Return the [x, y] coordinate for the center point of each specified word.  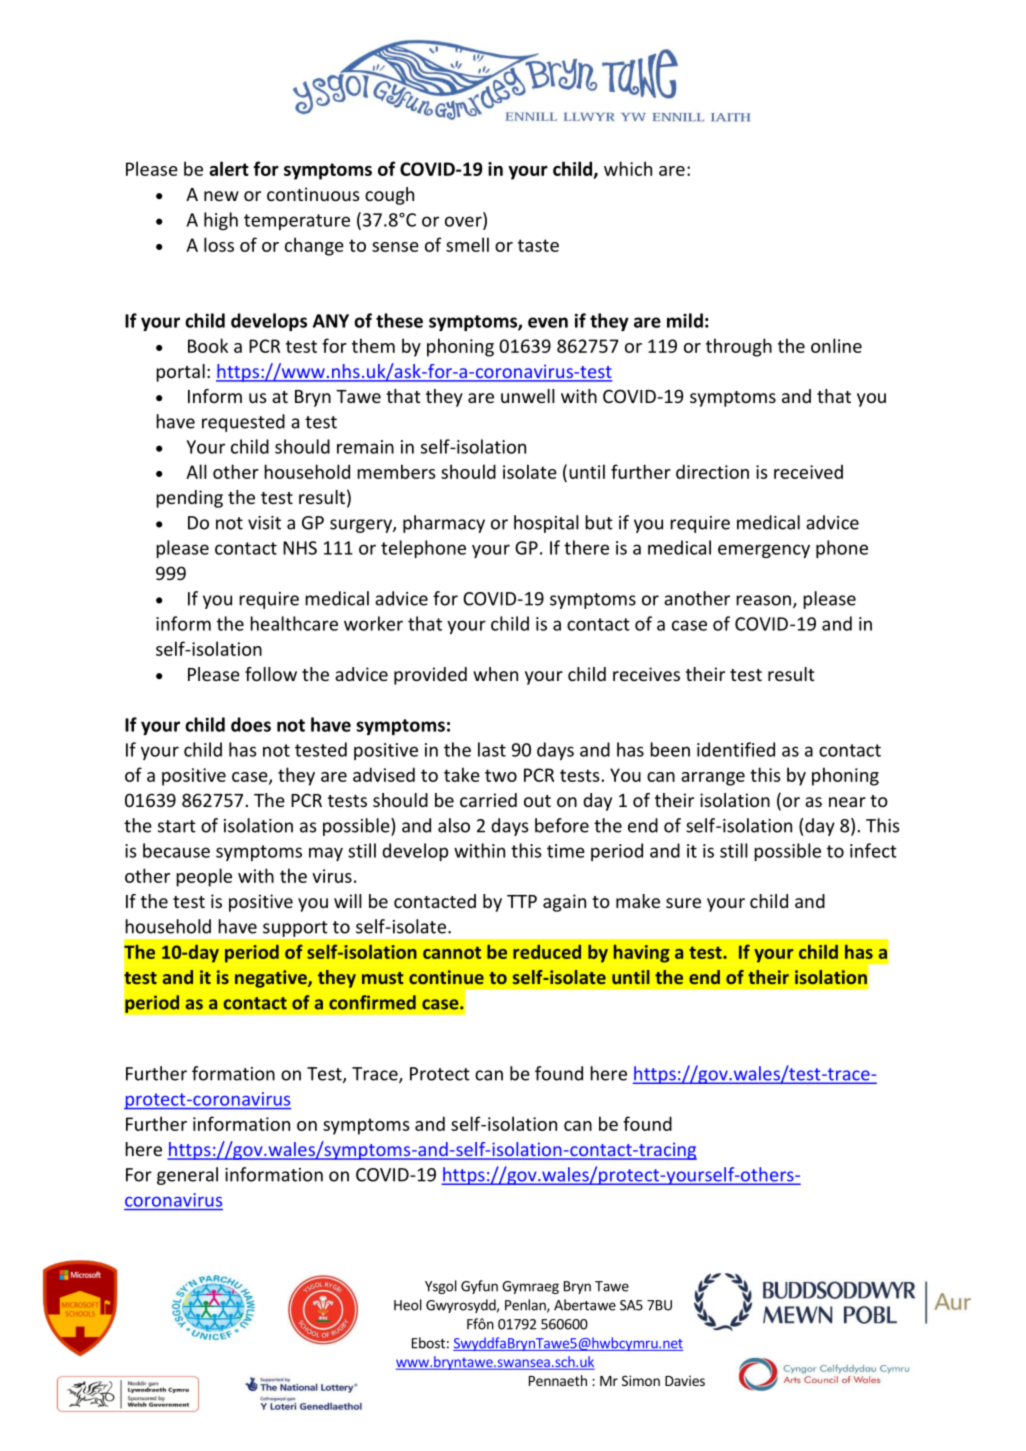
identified [736, 749]
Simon [641, 1380]
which [628, 168]
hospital [546, 524]
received [808, 472]
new [221, 196]
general [187, 1176]
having [642, 954]
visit [264, 523]
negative [272, 979]
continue [446, 977]
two [501, 775]
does [251, 724]
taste [538, 245]
